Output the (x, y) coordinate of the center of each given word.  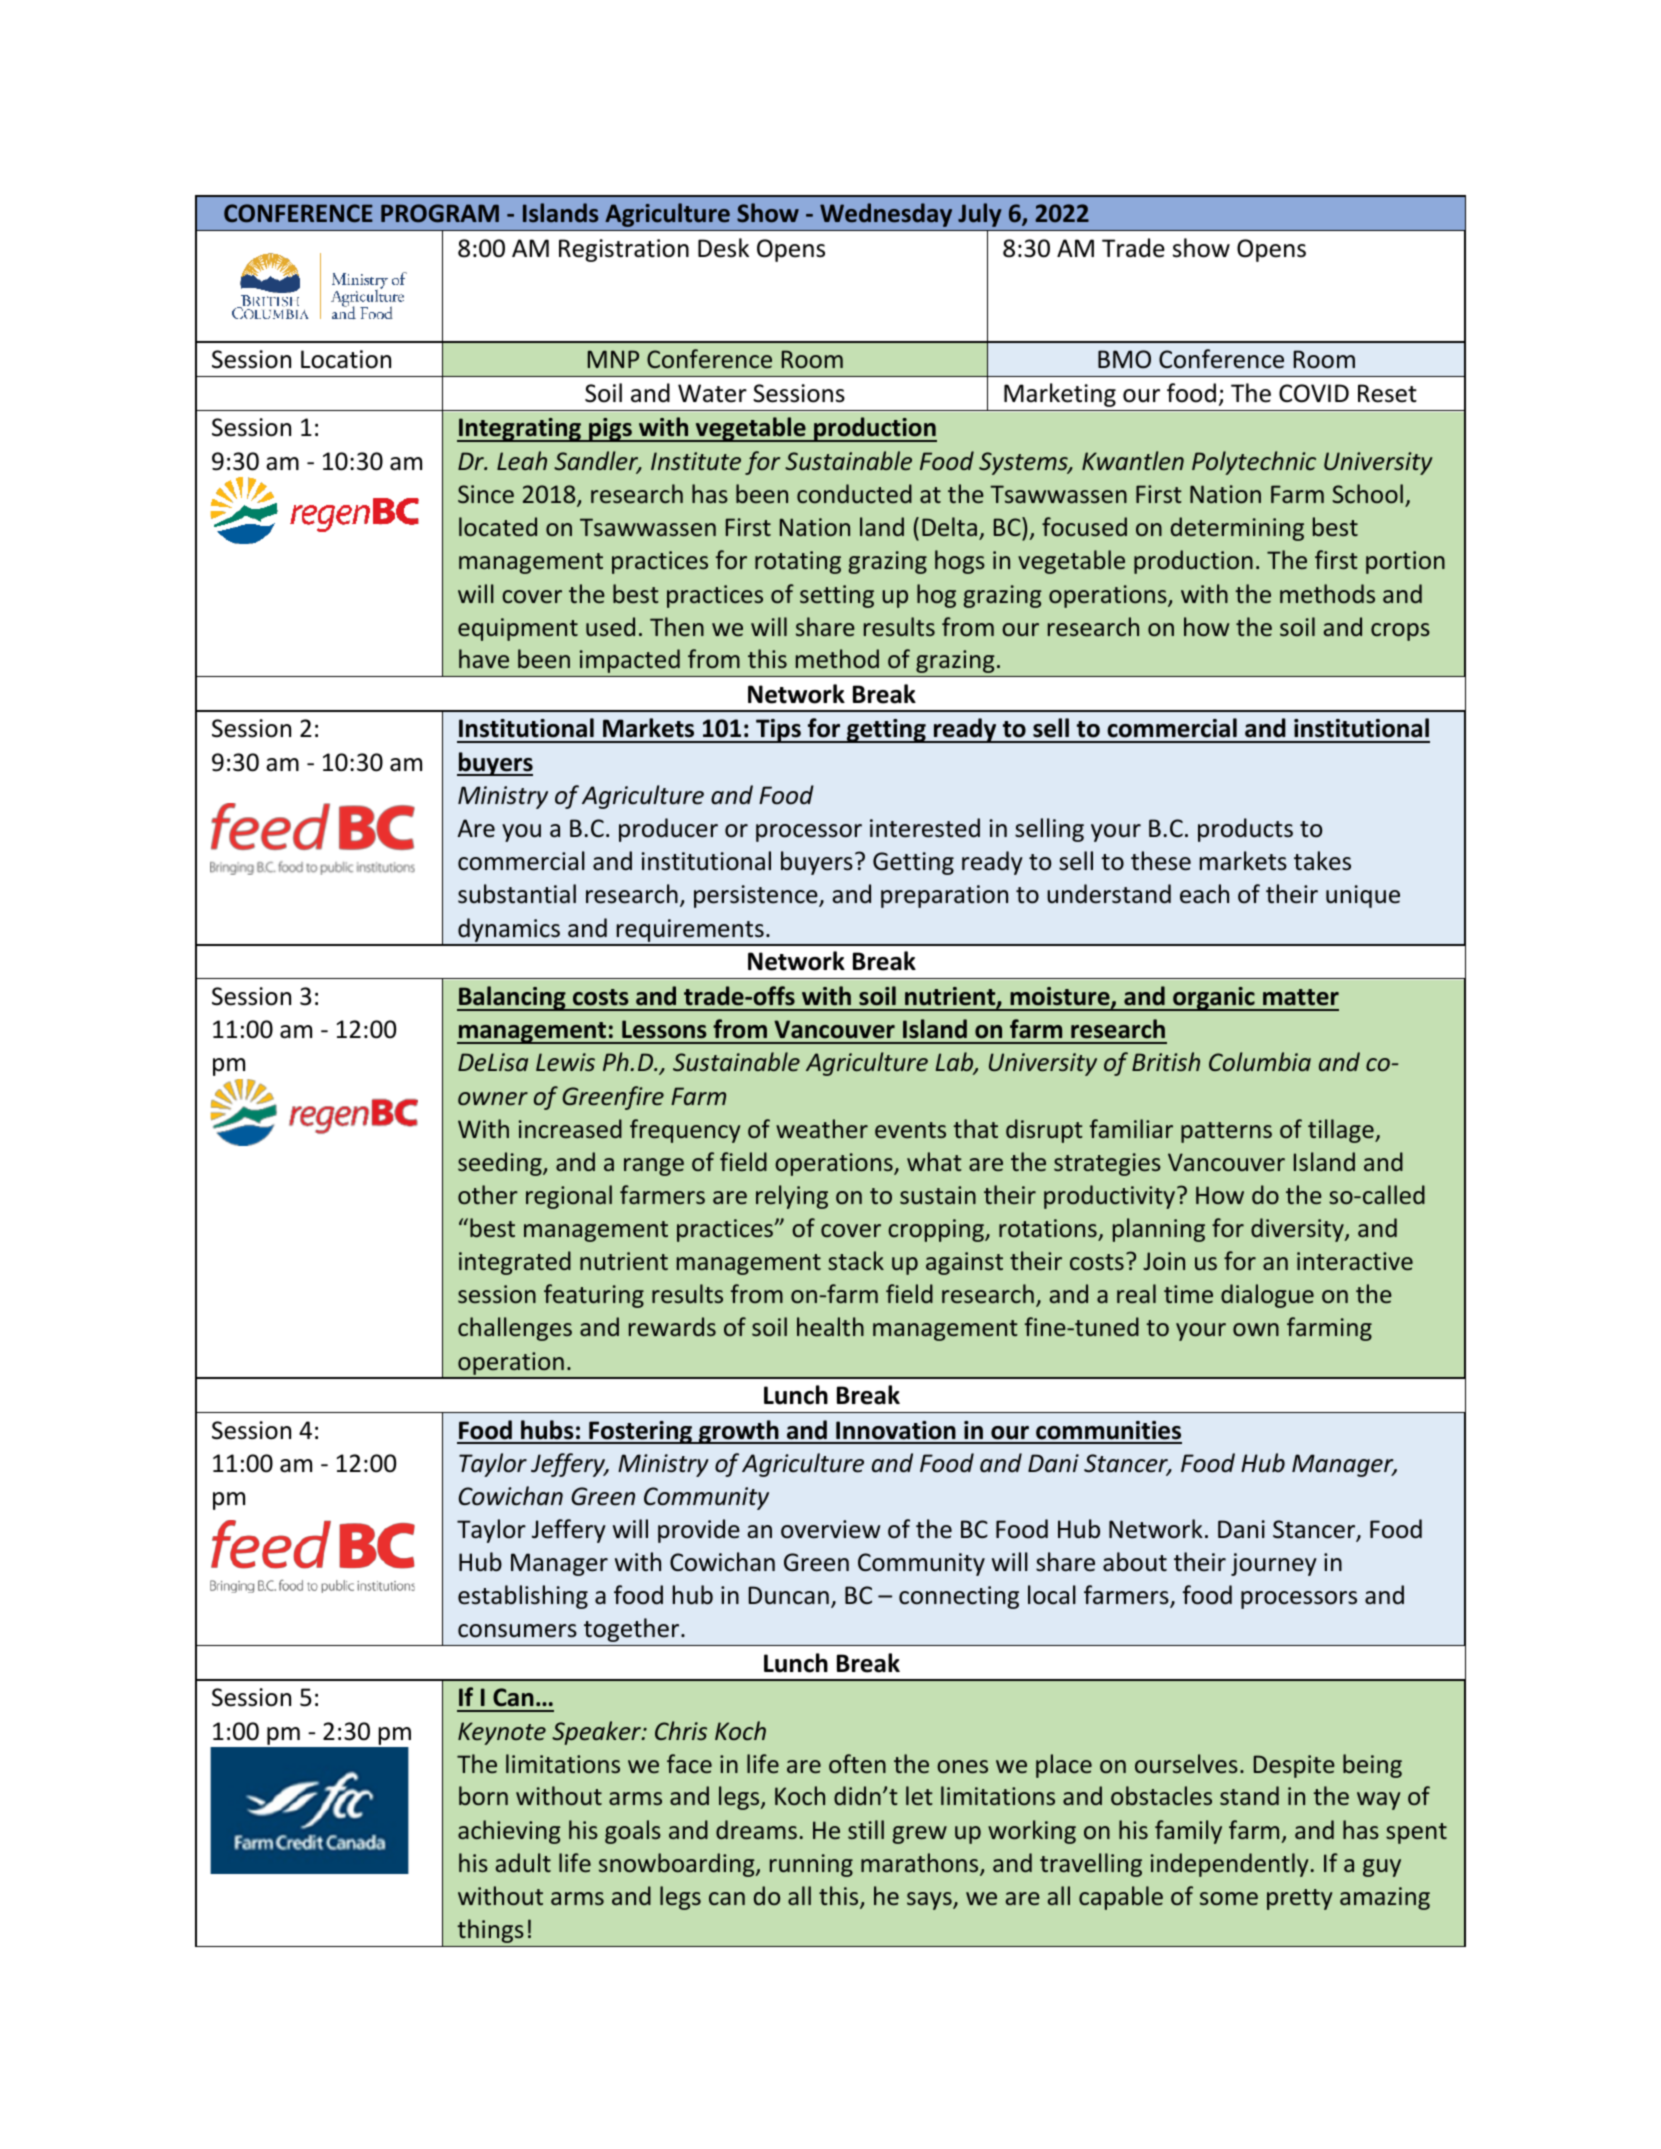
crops (1400, 632)
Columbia (1260, 1061)
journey (1274, 1564)
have (484, 658)
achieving (509, 1832)
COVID (1314, 393)
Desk (723, 248)
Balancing (512, 998)
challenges (515, 1329)
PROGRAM (440, 213)
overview (831, 1529)
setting (837, 596)
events (910, 1130)
